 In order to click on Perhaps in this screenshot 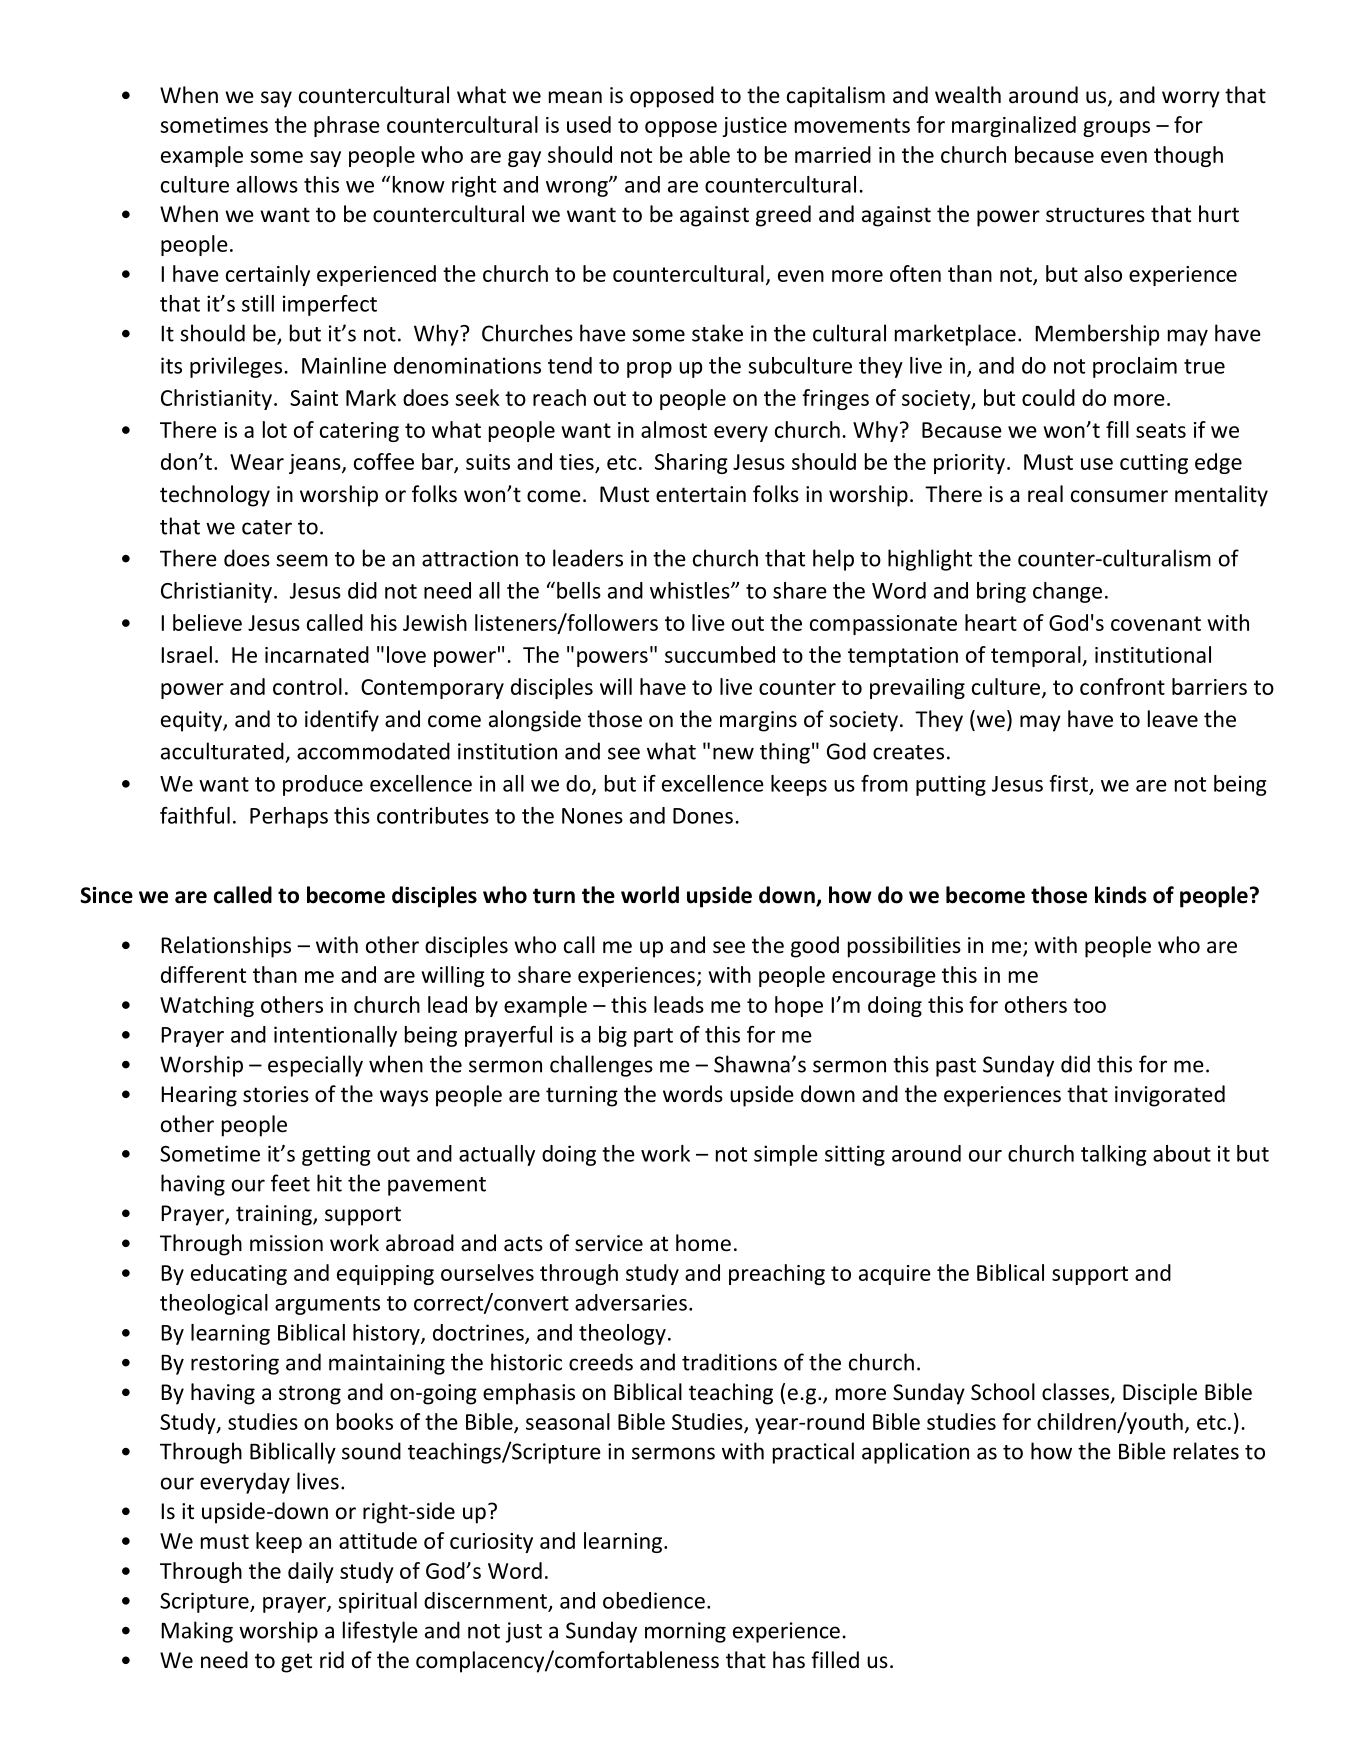, I will do `click(289, 817)`.
